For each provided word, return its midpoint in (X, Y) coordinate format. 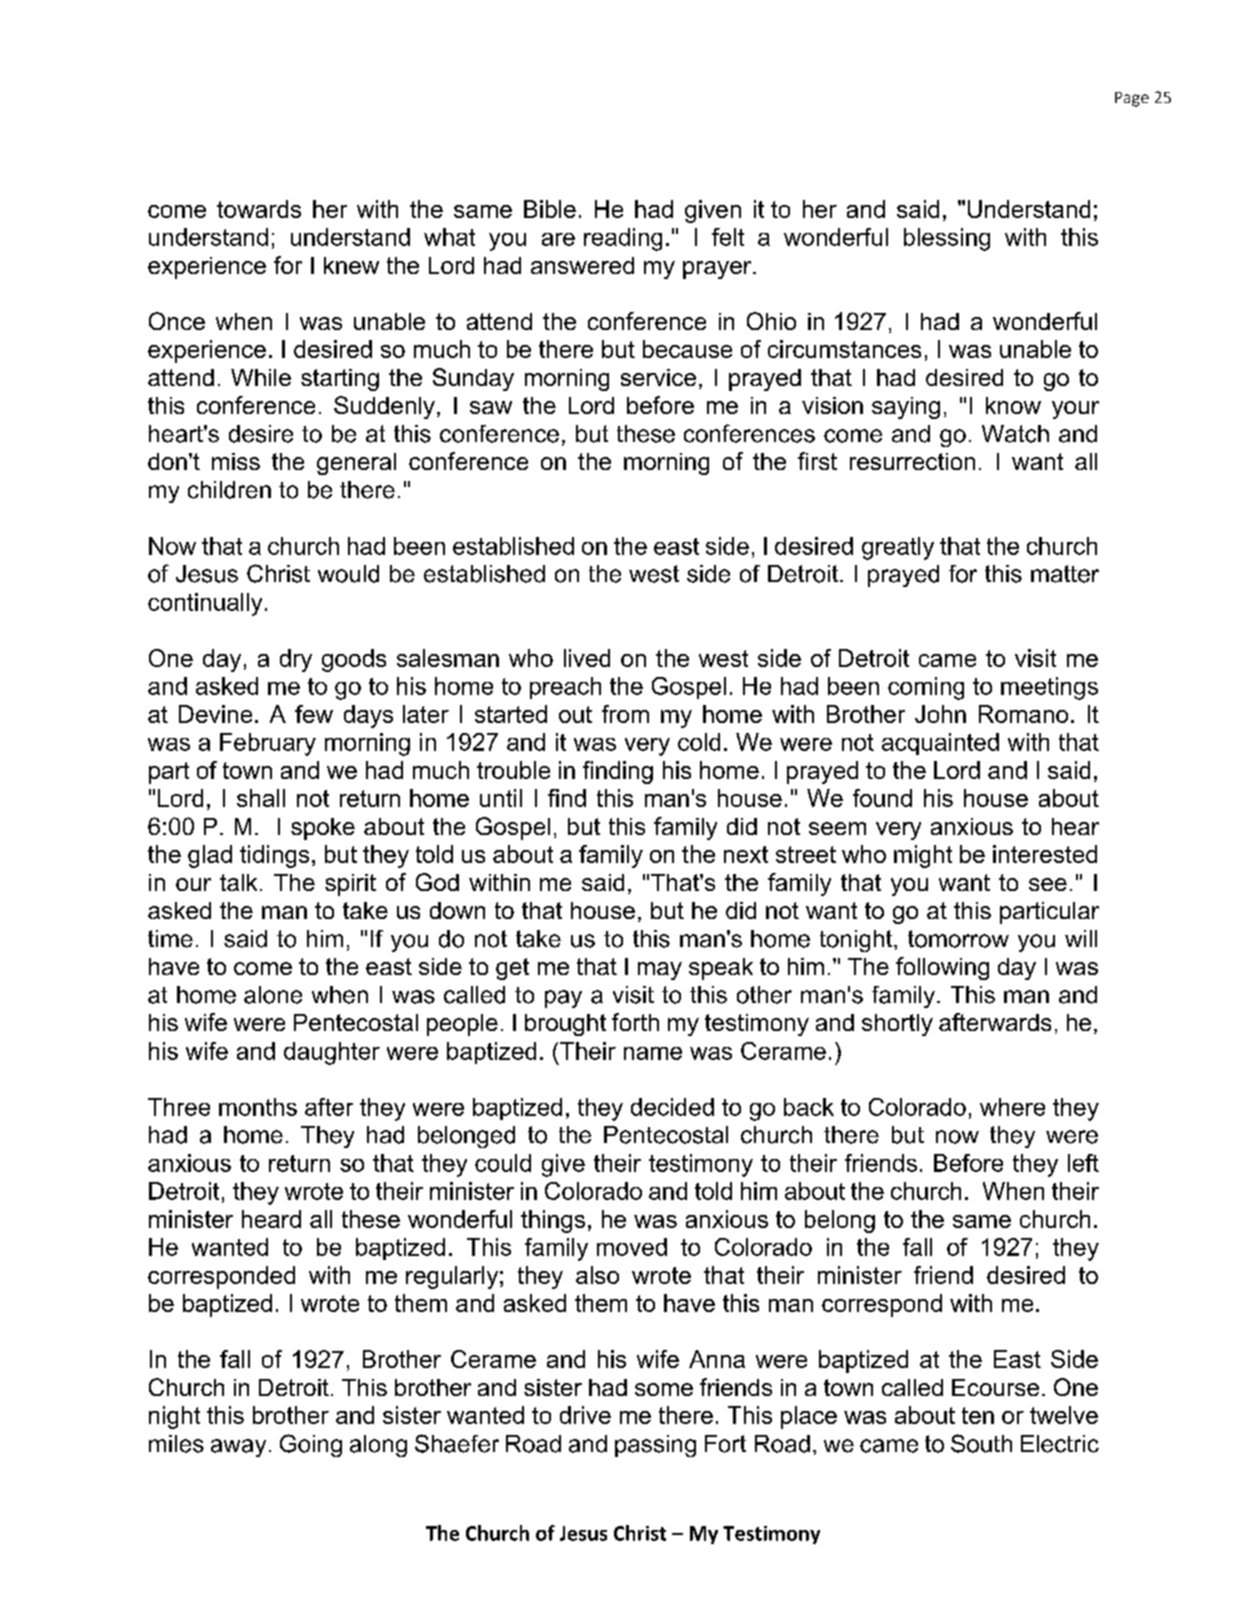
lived (587, 658)
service (658, 377)
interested (1045, 854)
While (261, 377)
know (1013, 405)
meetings (1049, 688)
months (258, 1107)
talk (238, 882)
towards (259, 209)
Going (311, 1445)
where (1012, 1107)
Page (1132, 99)
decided (672, 1107)
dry (296, 660)
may (660, 971)
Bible (550, 209)
